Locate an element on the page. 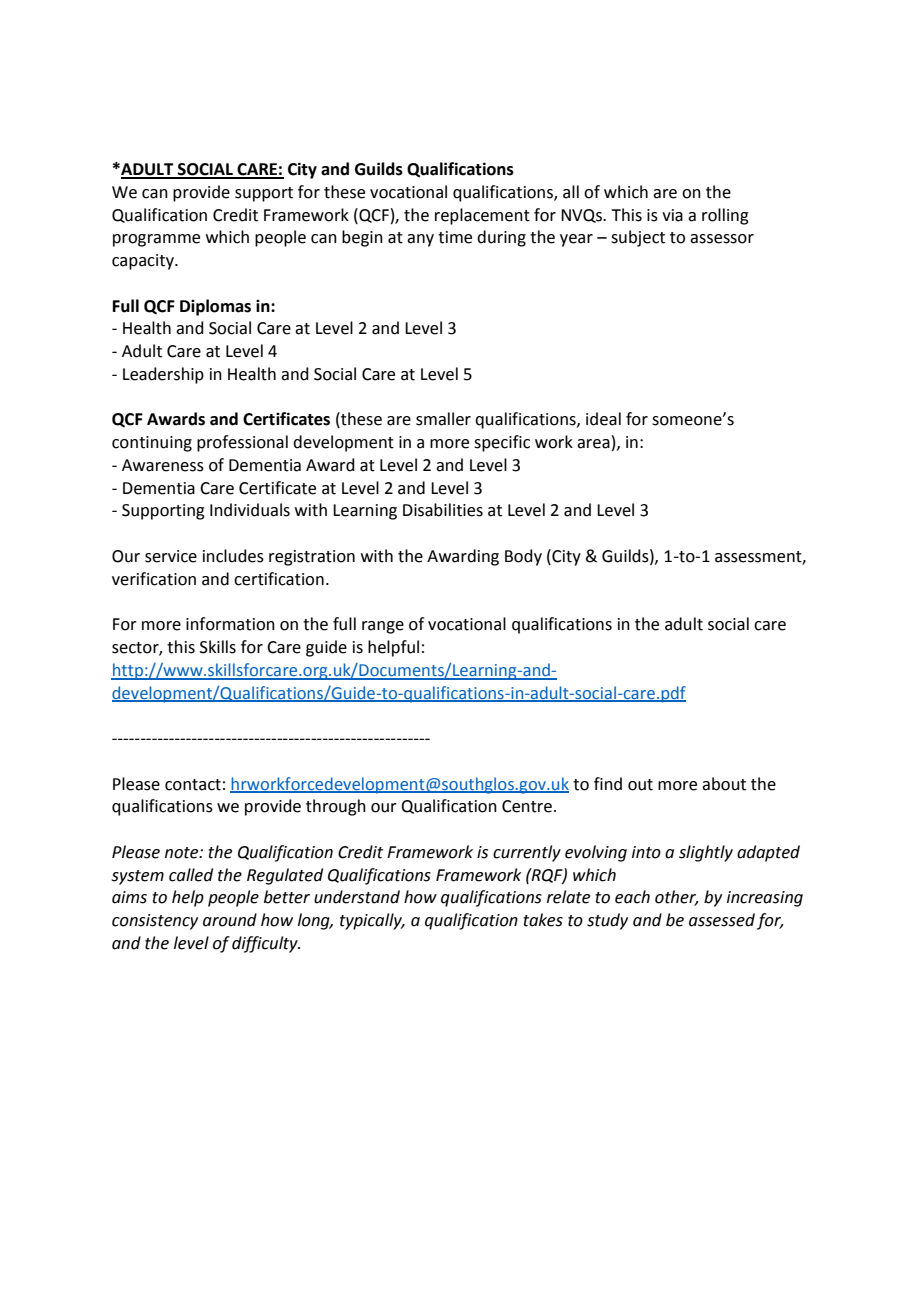 This page has height=1308, width=924. assessor is located at coordinates (722, 239).
